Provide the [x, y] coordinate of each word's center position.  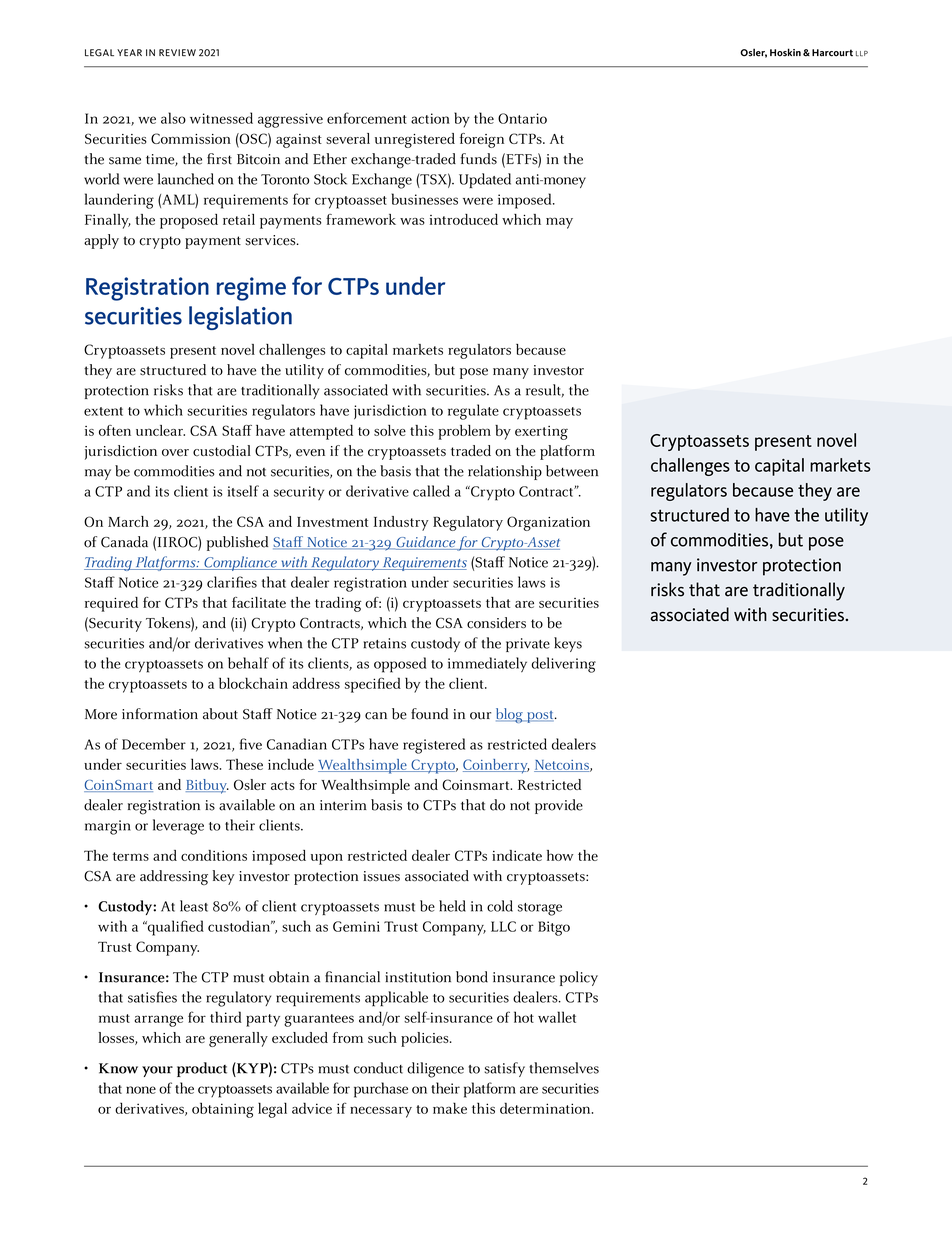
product [202, 1069]
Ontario [522, 118]
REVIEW [177, 52]
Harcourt [832, 53]
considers [496, 623]
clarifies [232, 582]
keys [568, 644]
